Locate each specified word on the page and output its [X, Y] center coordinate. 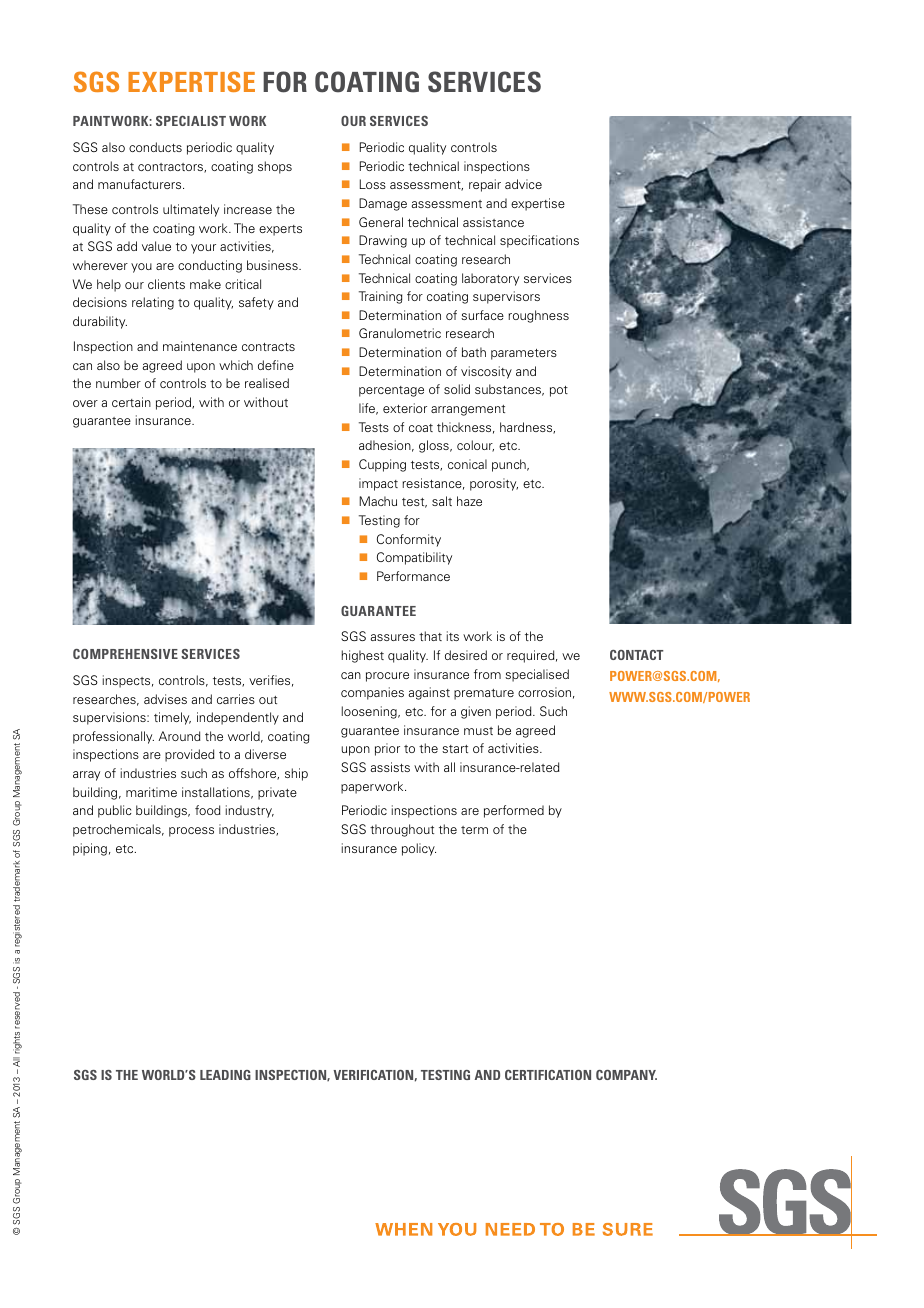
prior [387, 749]
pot [559, 391]
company [626, 1075]
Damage [383, 204]
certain [131, 402]
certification [548, 1075]
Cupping [382, 465]
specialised [537, 675]
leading [225, 1075]
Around [179, 736]
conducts [155, 147]
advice [523, 184]
